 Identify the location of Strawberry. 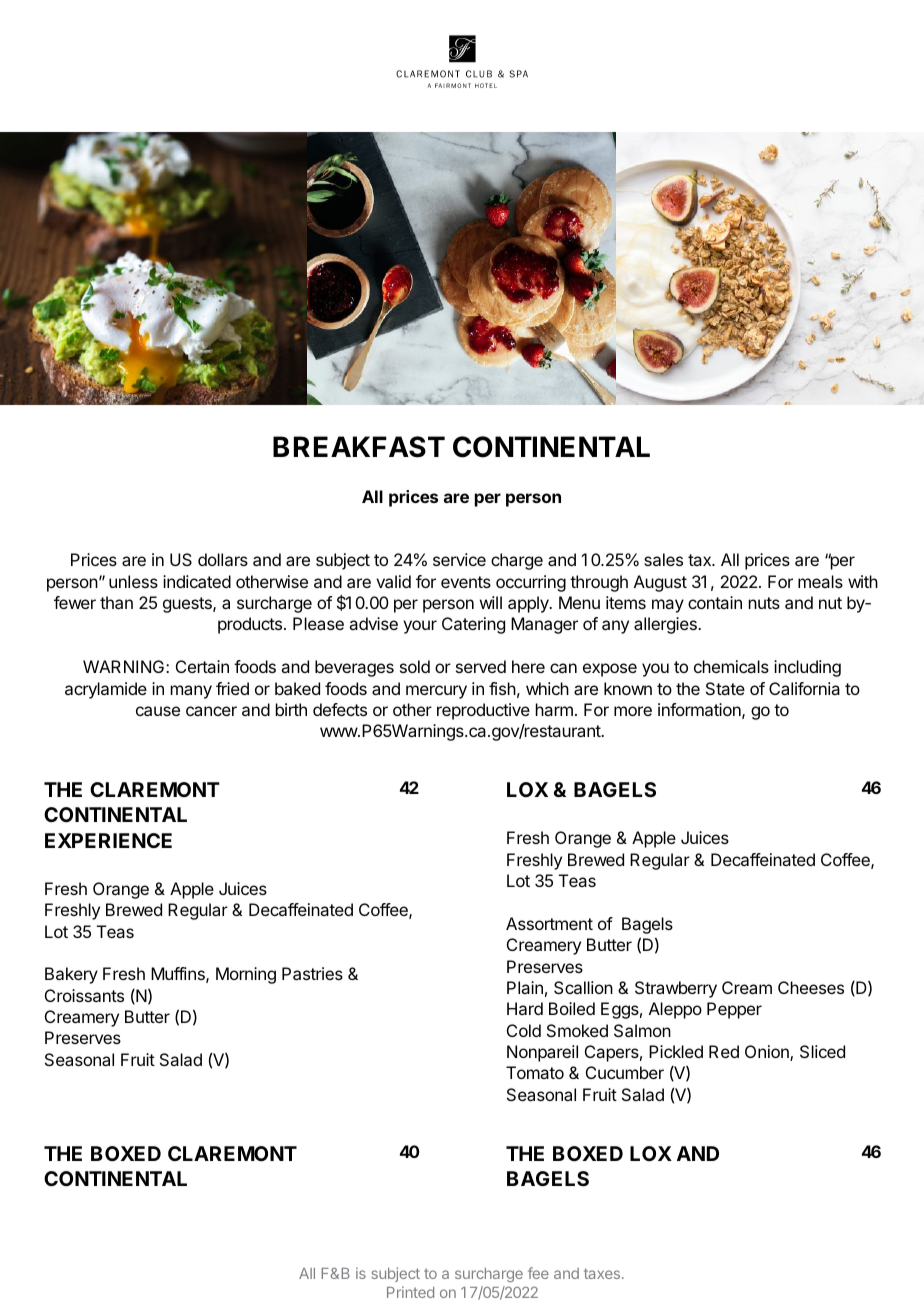
(676, 989).
